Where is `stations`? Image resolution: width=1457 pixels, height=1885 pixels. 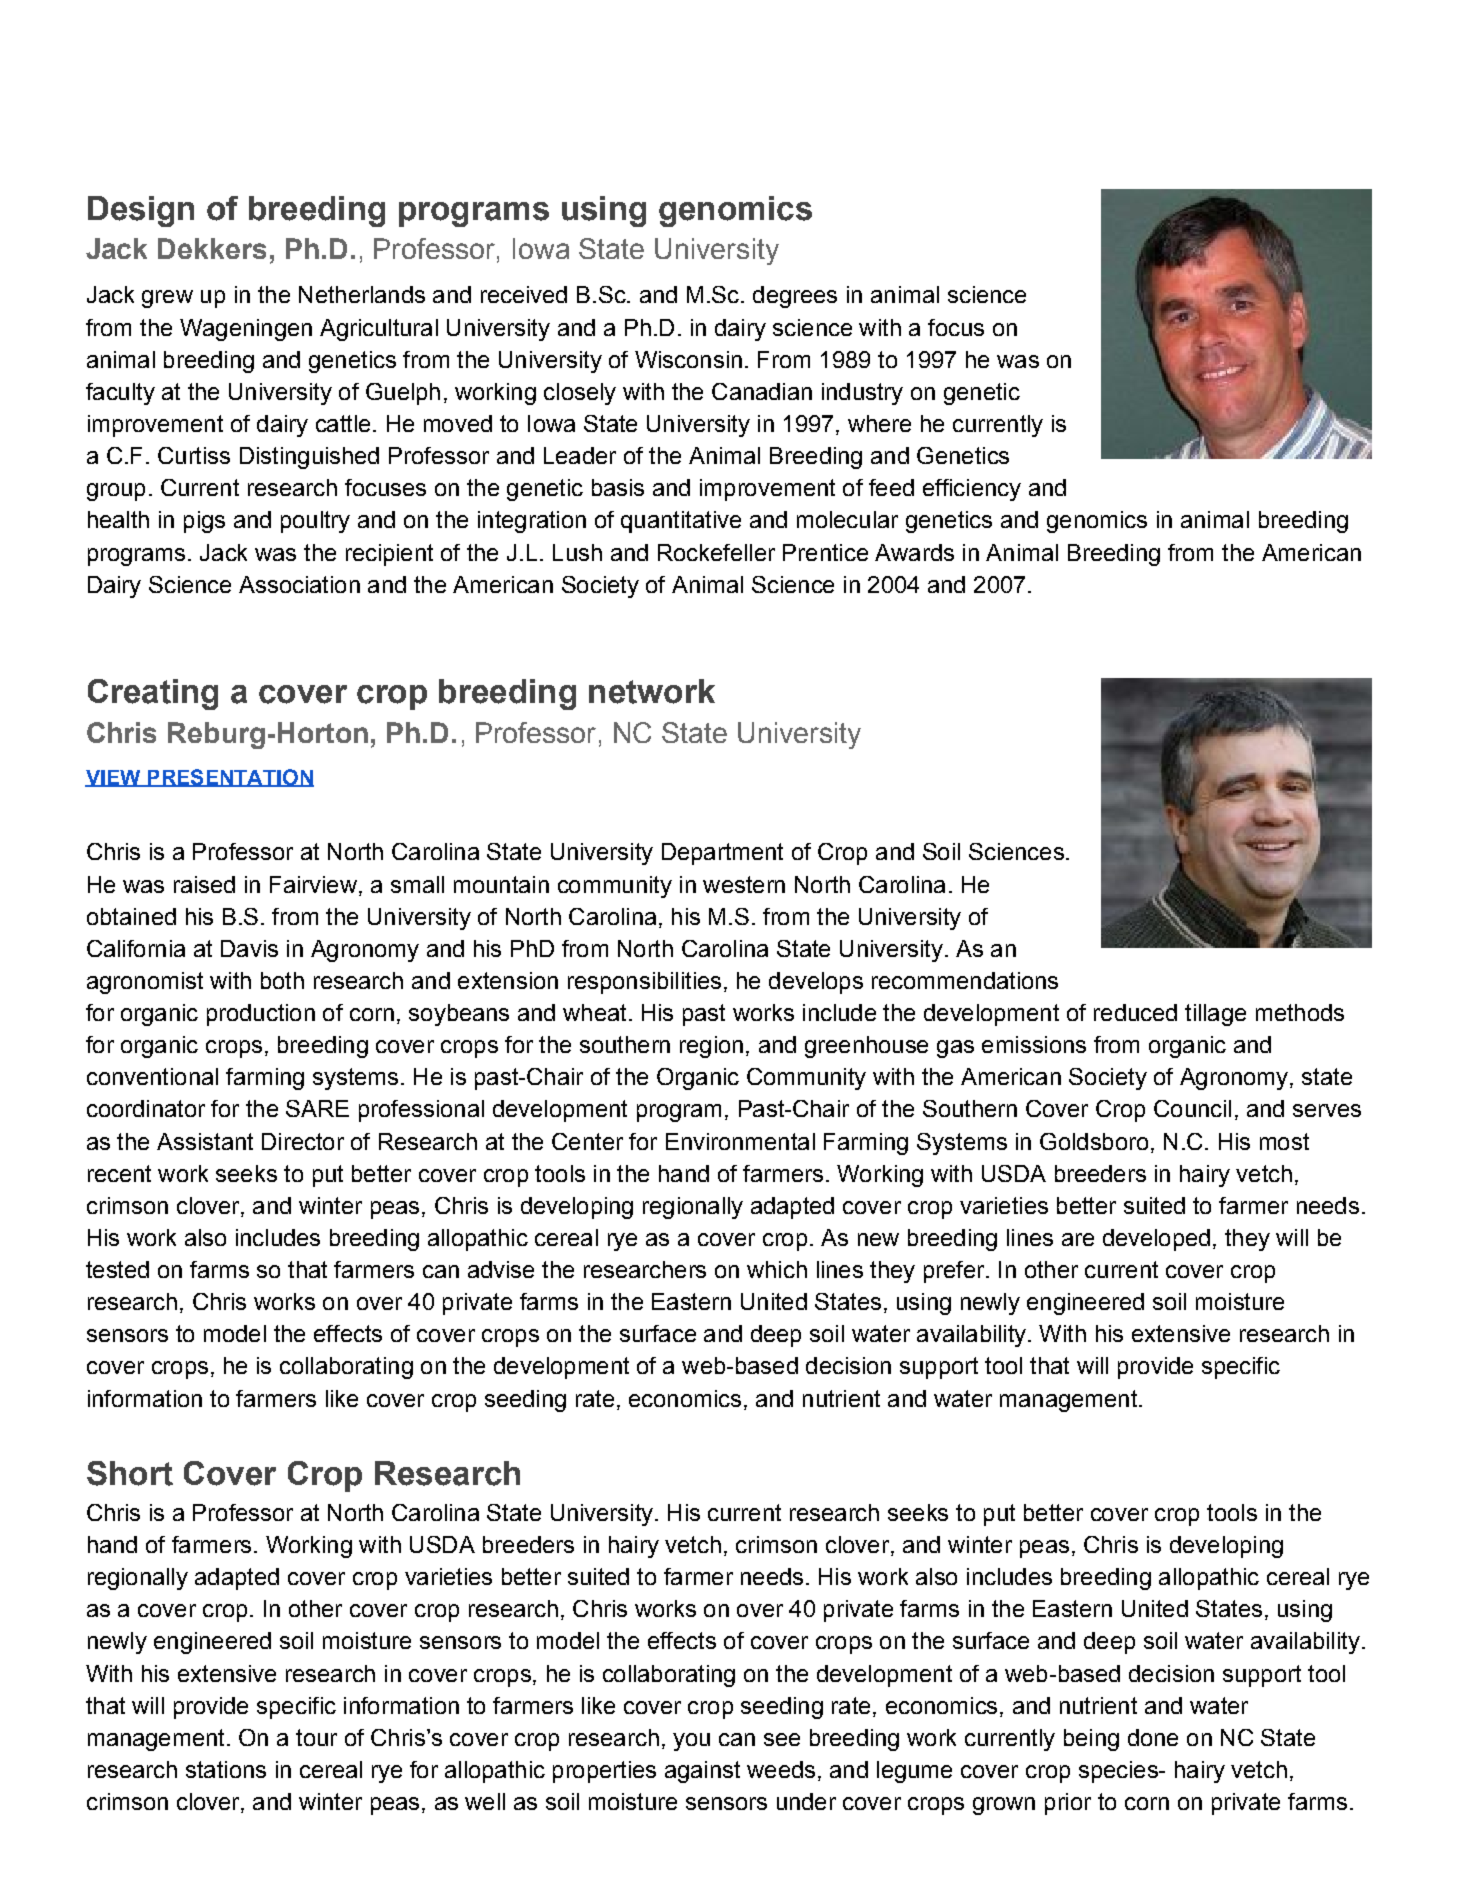
stations is located at coordinates (226, 1769).
